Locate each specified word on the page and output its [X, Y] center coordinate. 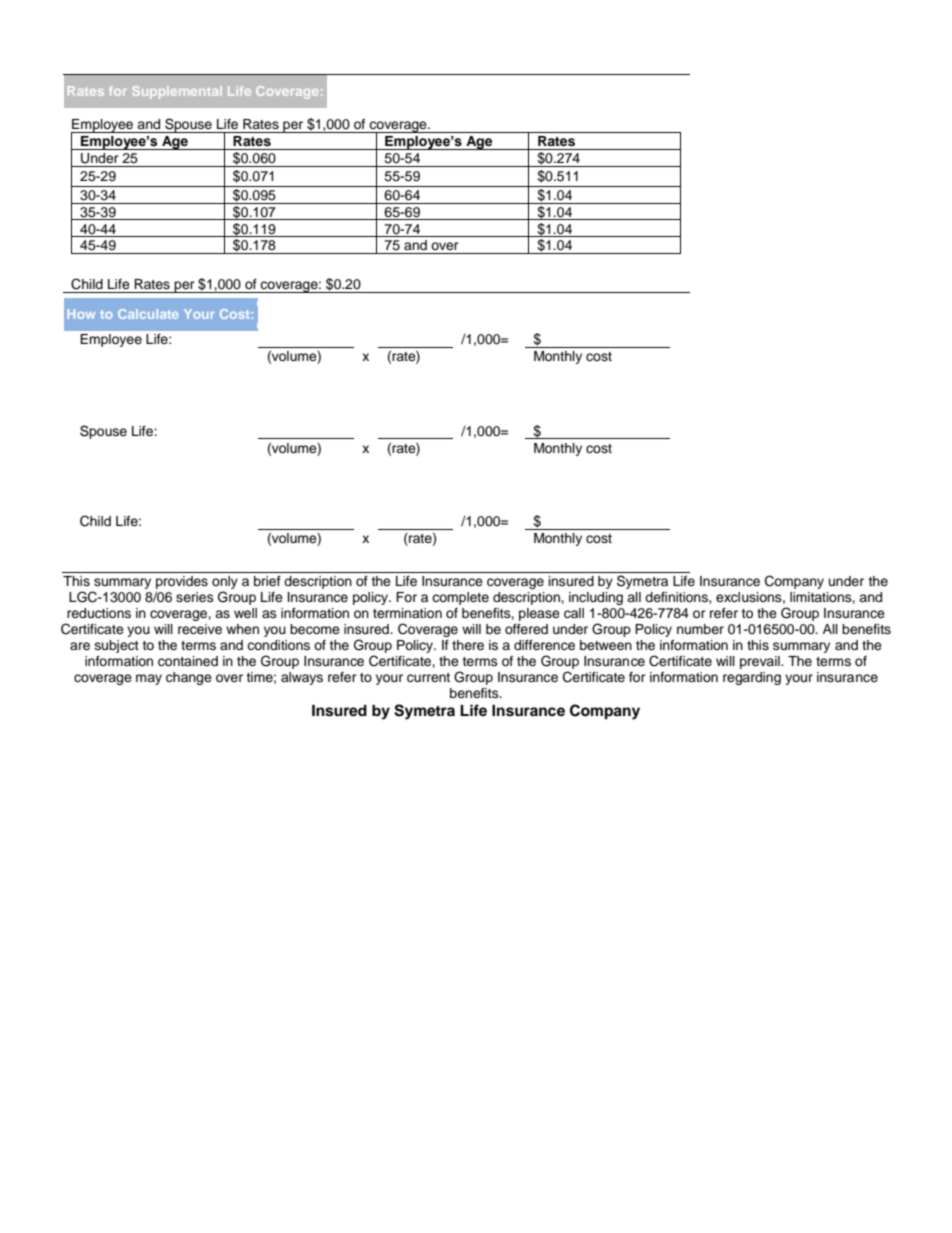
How [81, 314]
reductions [99, 613]
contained [188, 661]
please [539, 614]
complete [460, 598]
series [195, 597]
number [700, 629]
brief [267, 581]
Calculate [148, 314]
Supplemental [177, 92]
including [596, 598]
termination [407, 613]
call [574, 613]
